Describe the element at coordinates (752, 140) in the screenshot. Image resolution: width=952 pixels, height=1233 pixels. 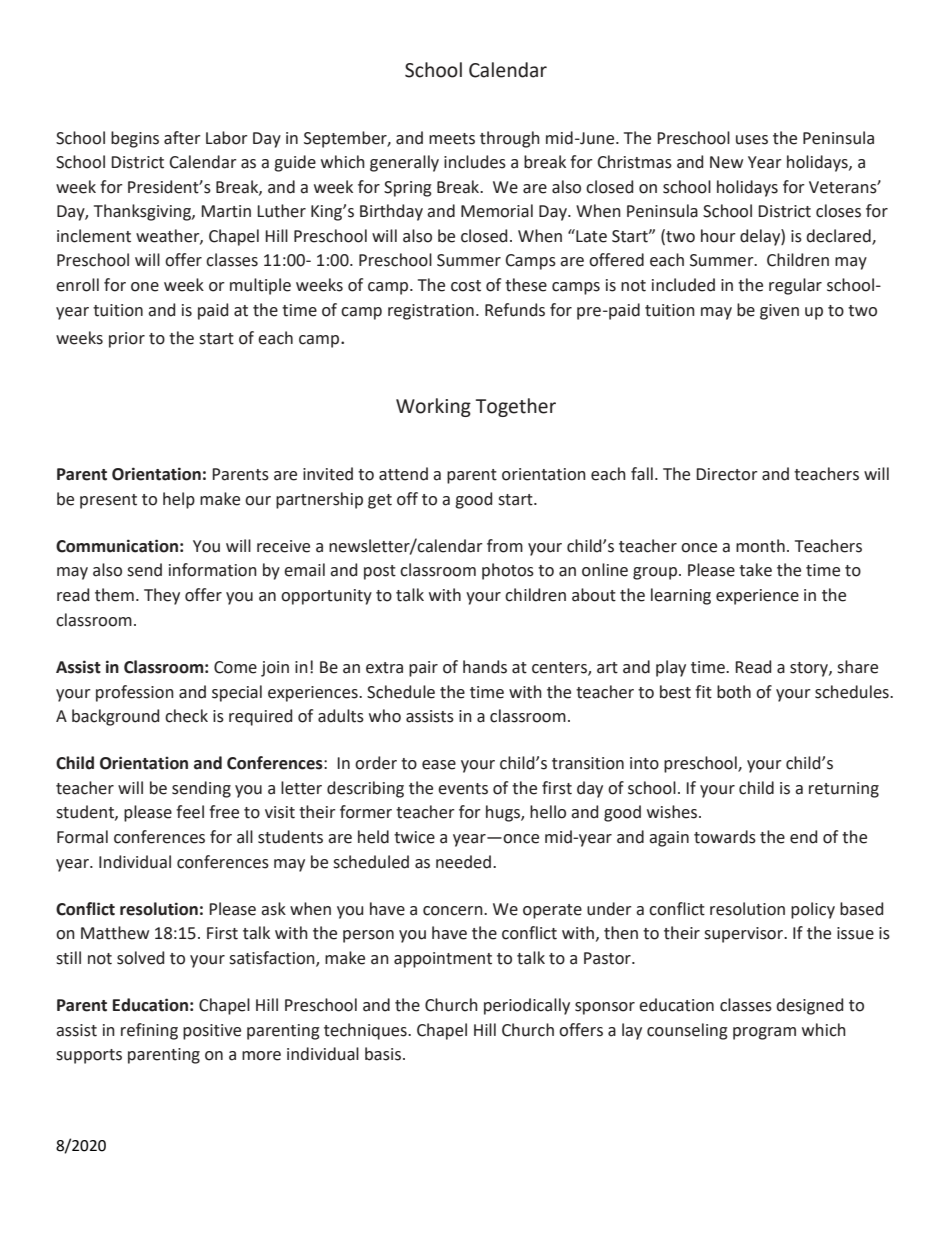
I see `uses` at that location.
